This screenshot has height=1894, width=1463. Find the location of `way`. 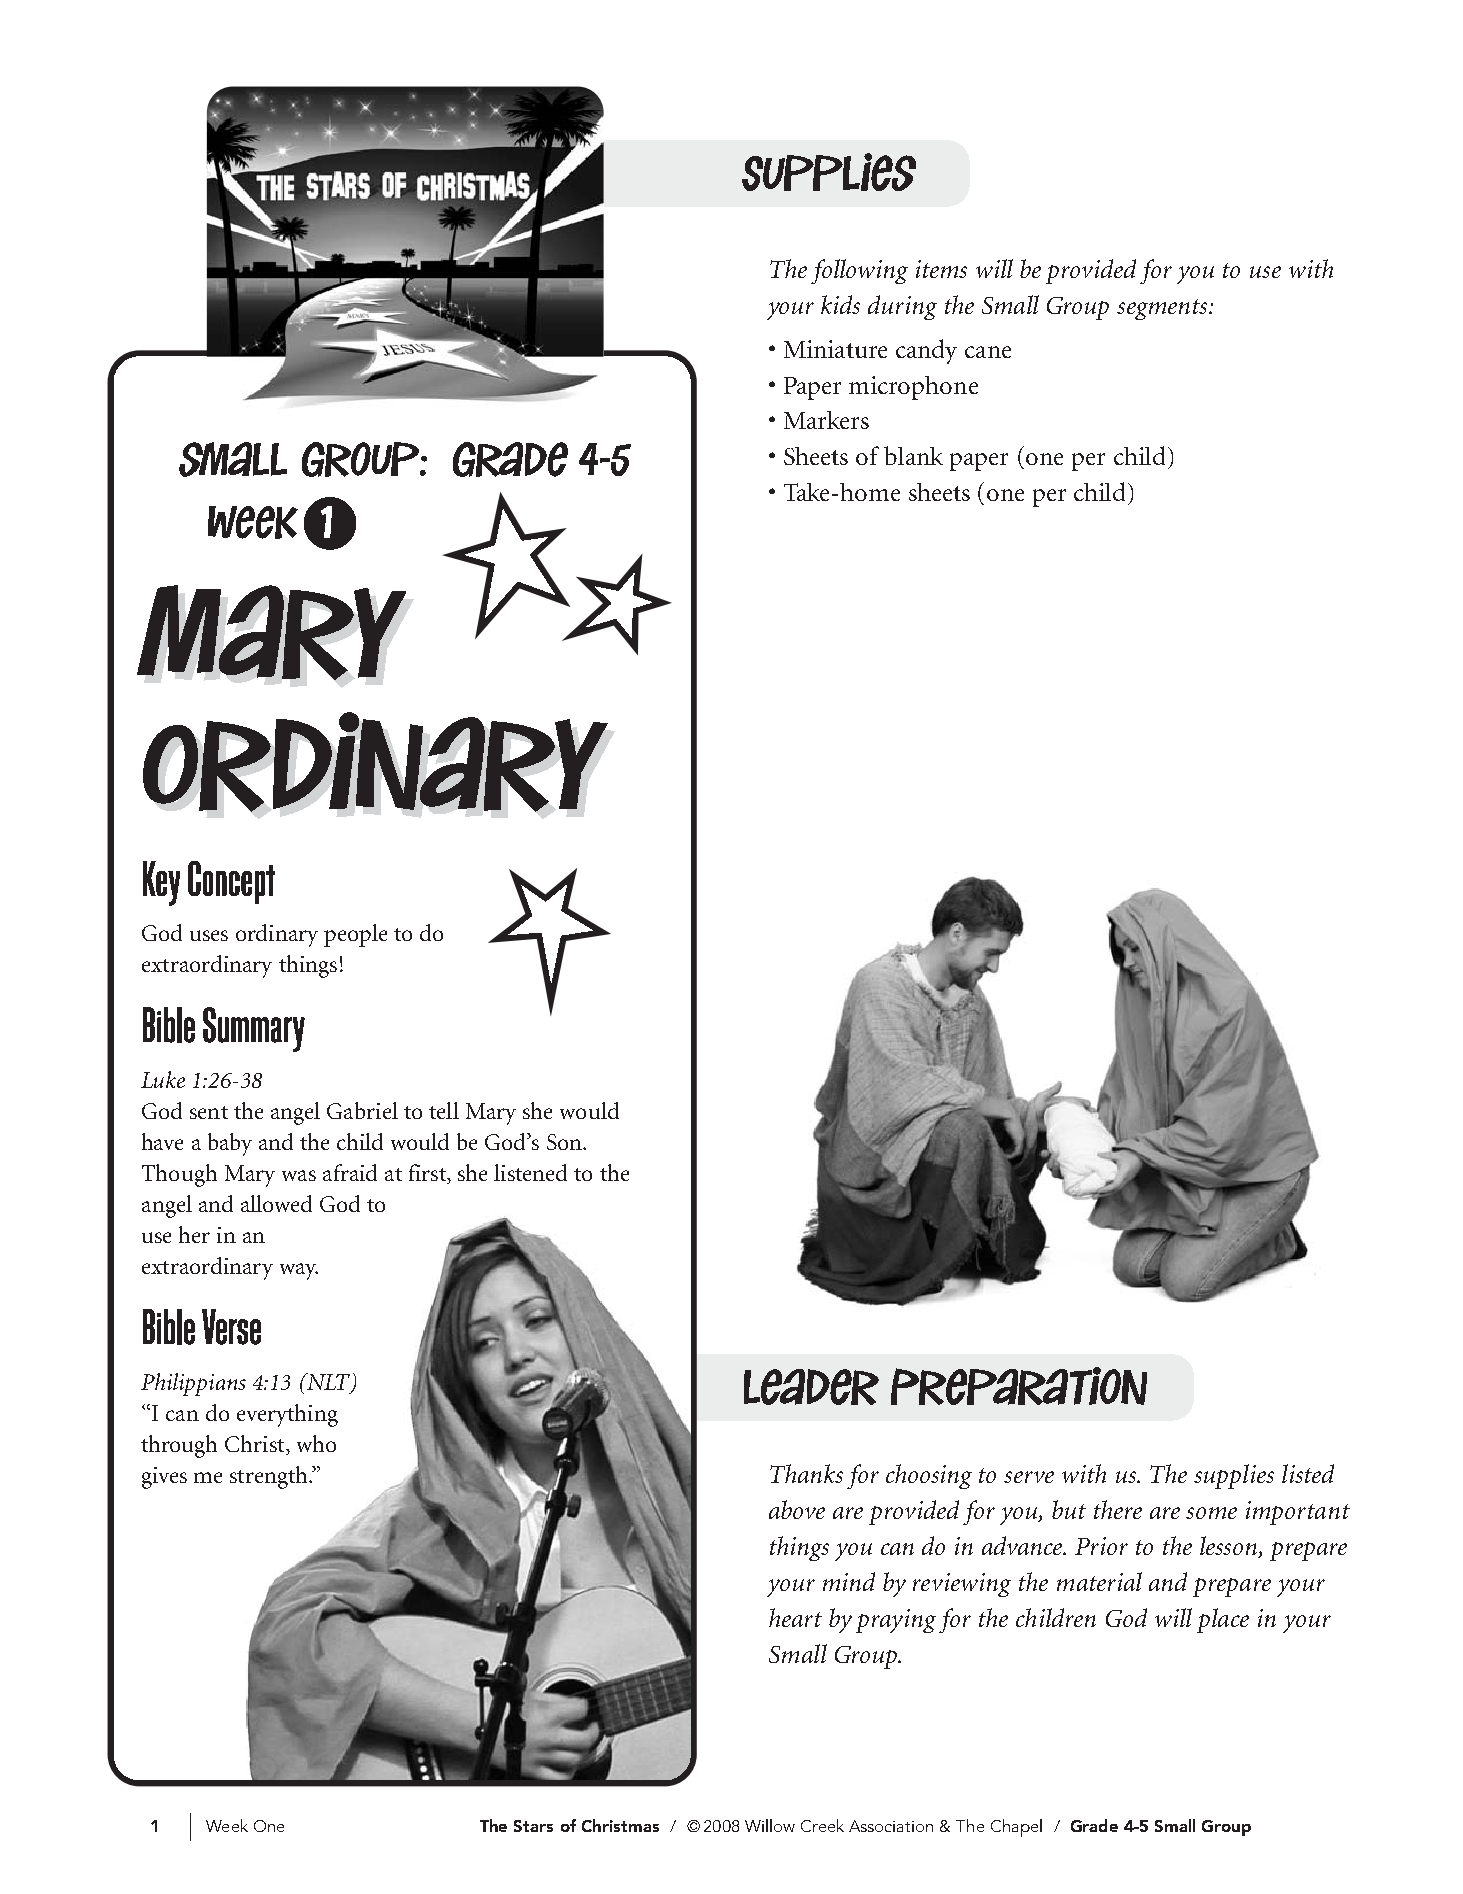

way is located at coordinates (299, 1271).
